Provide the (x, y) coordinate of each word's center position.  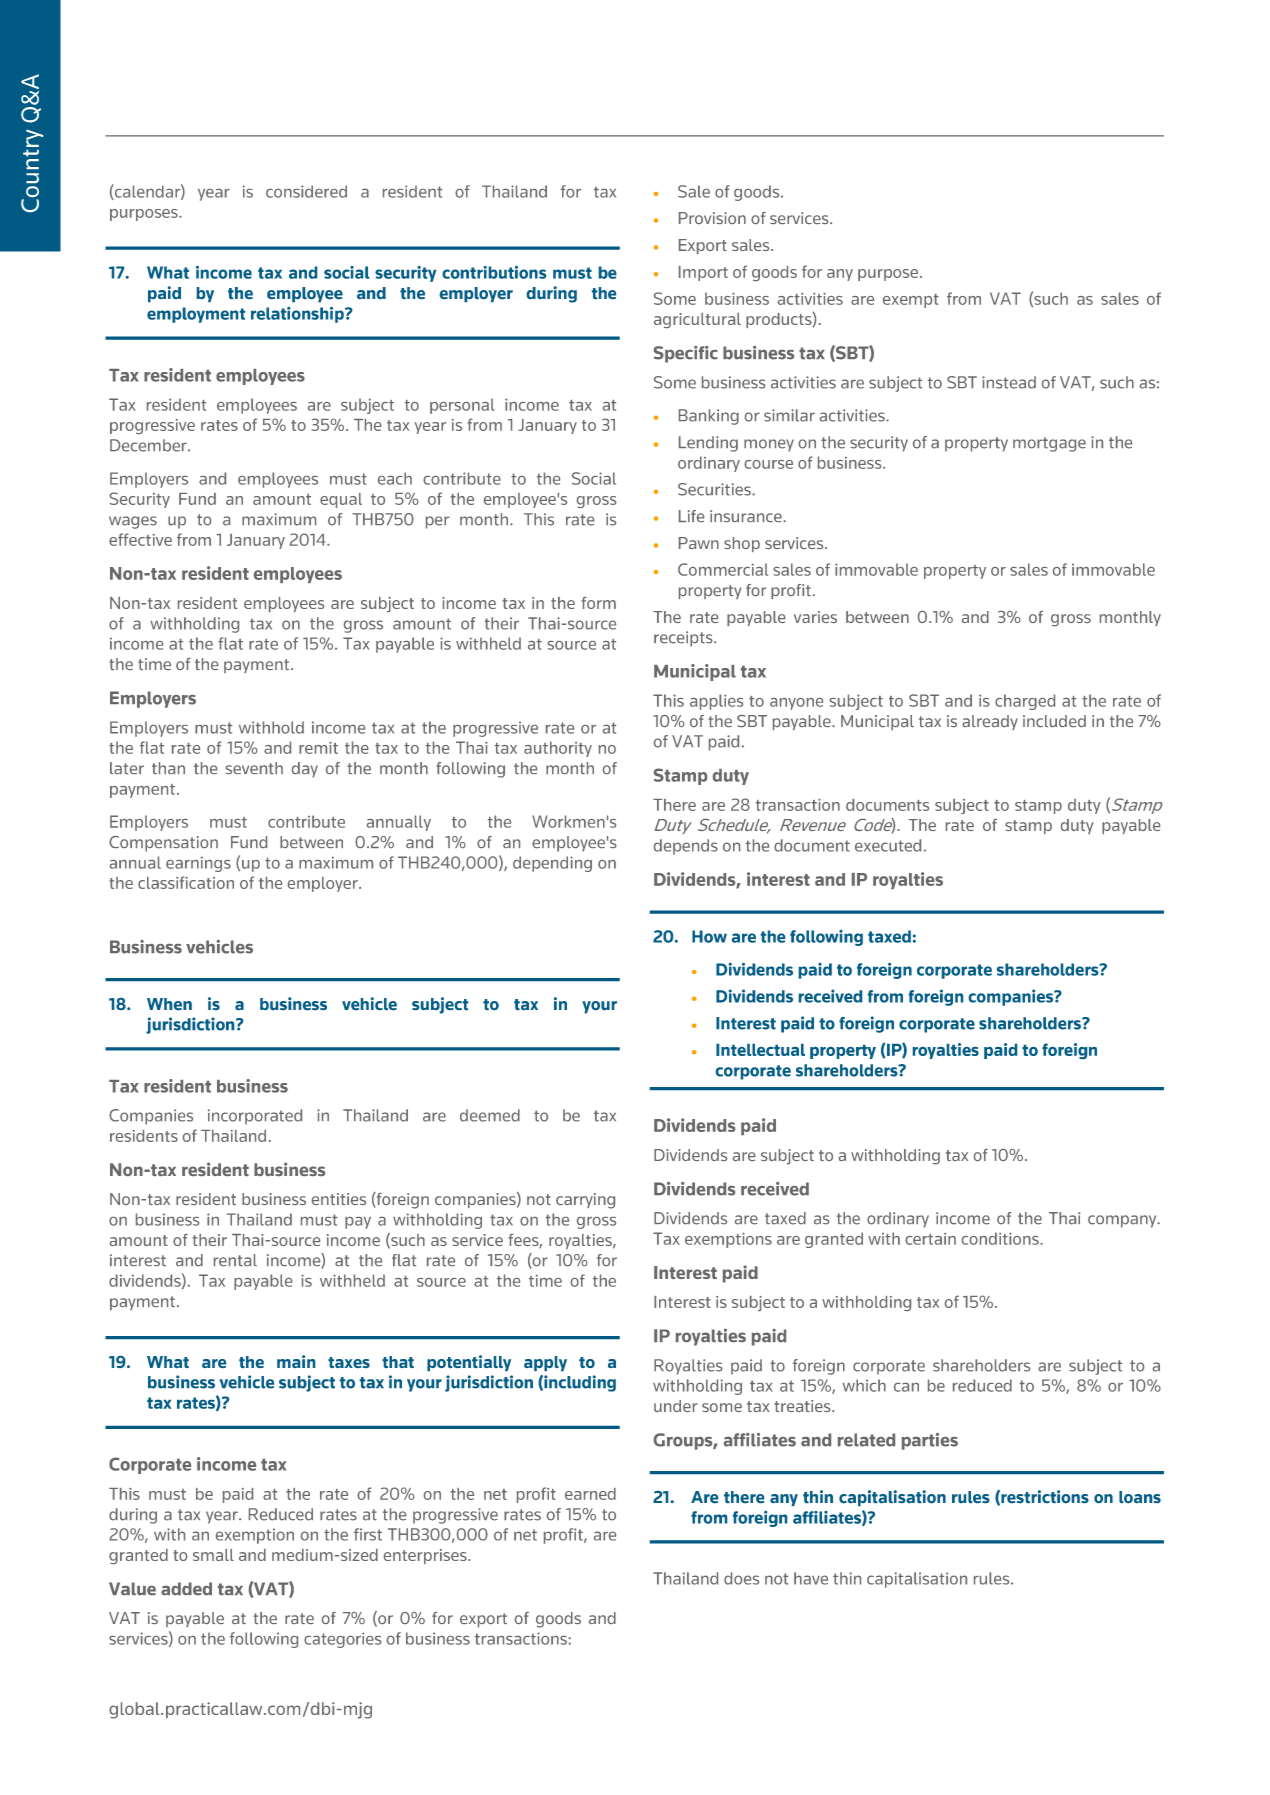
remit (318, 748)
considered (306, 191)
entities (339, 1199)
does (741, 1578)
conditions (1001, 1238)
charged (1025, 702)
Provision (712, 218)
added (186, 1588)
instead (1009, 382)
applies (716, 702)
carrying (585, 1201)
